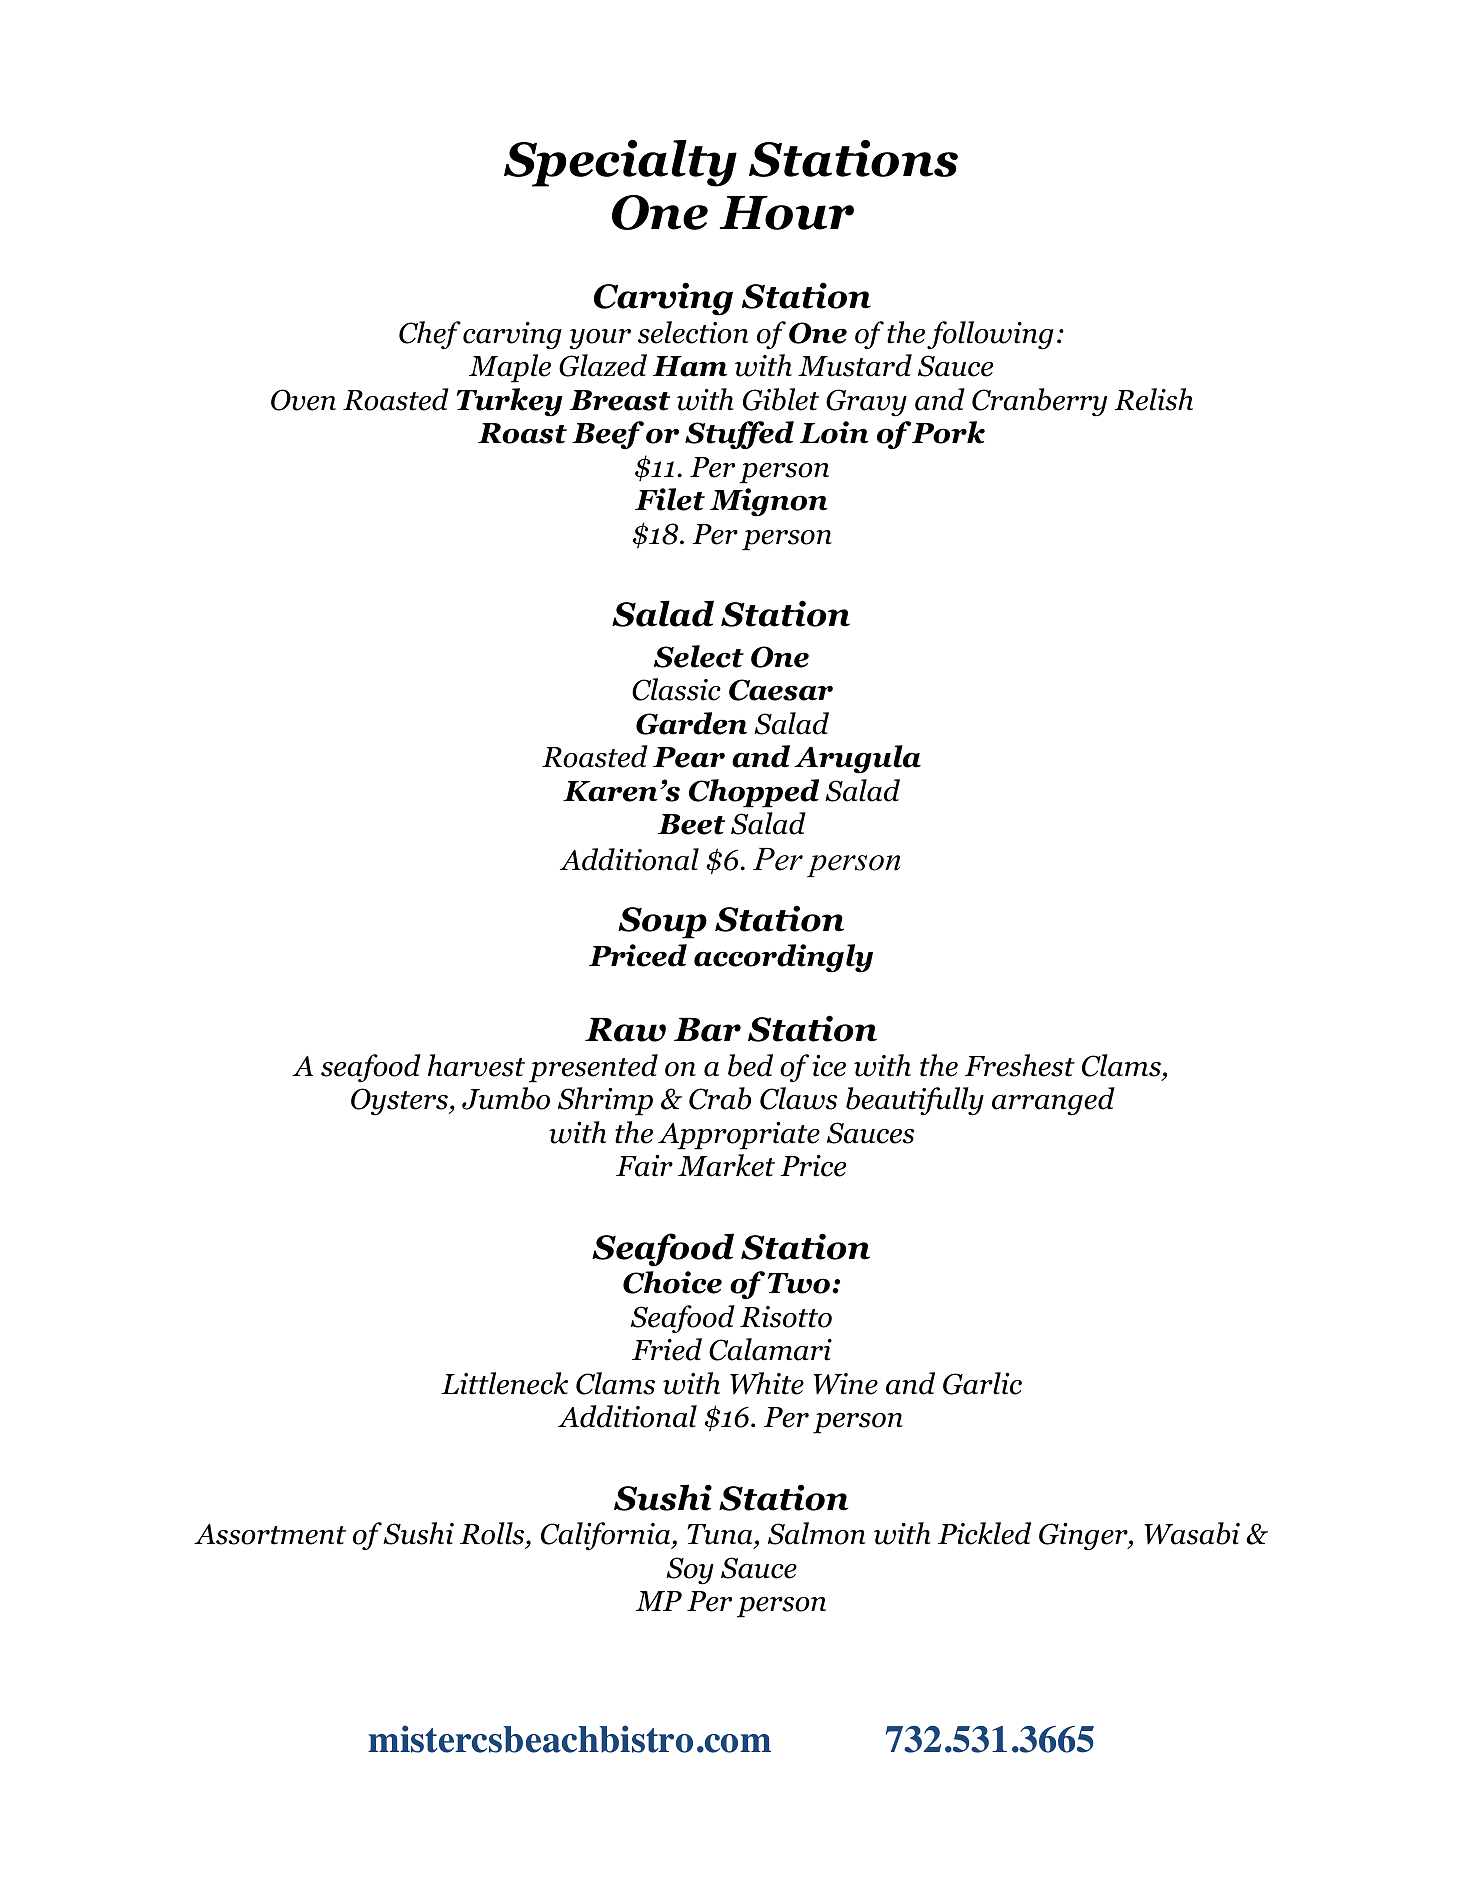  What do you see at coordinates (787, 213) in the image?
I see `Hour` at bounding box center [787, 213].
